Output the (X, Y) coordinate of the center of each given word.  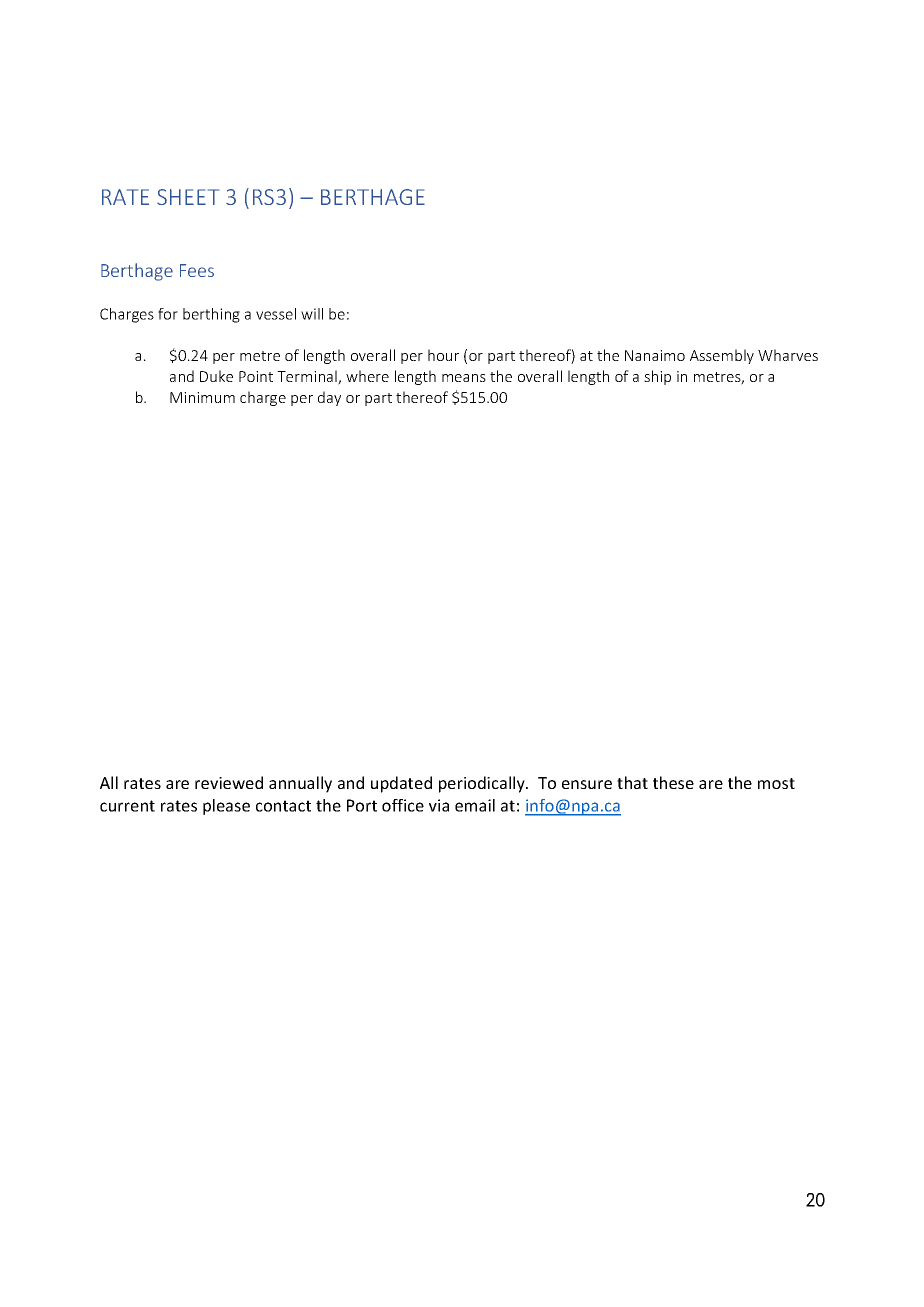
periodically (483, 784)
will (312, 314)
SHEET (188, 197)
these (673, 782)
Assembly (722, 356)
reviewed (229, 782)
